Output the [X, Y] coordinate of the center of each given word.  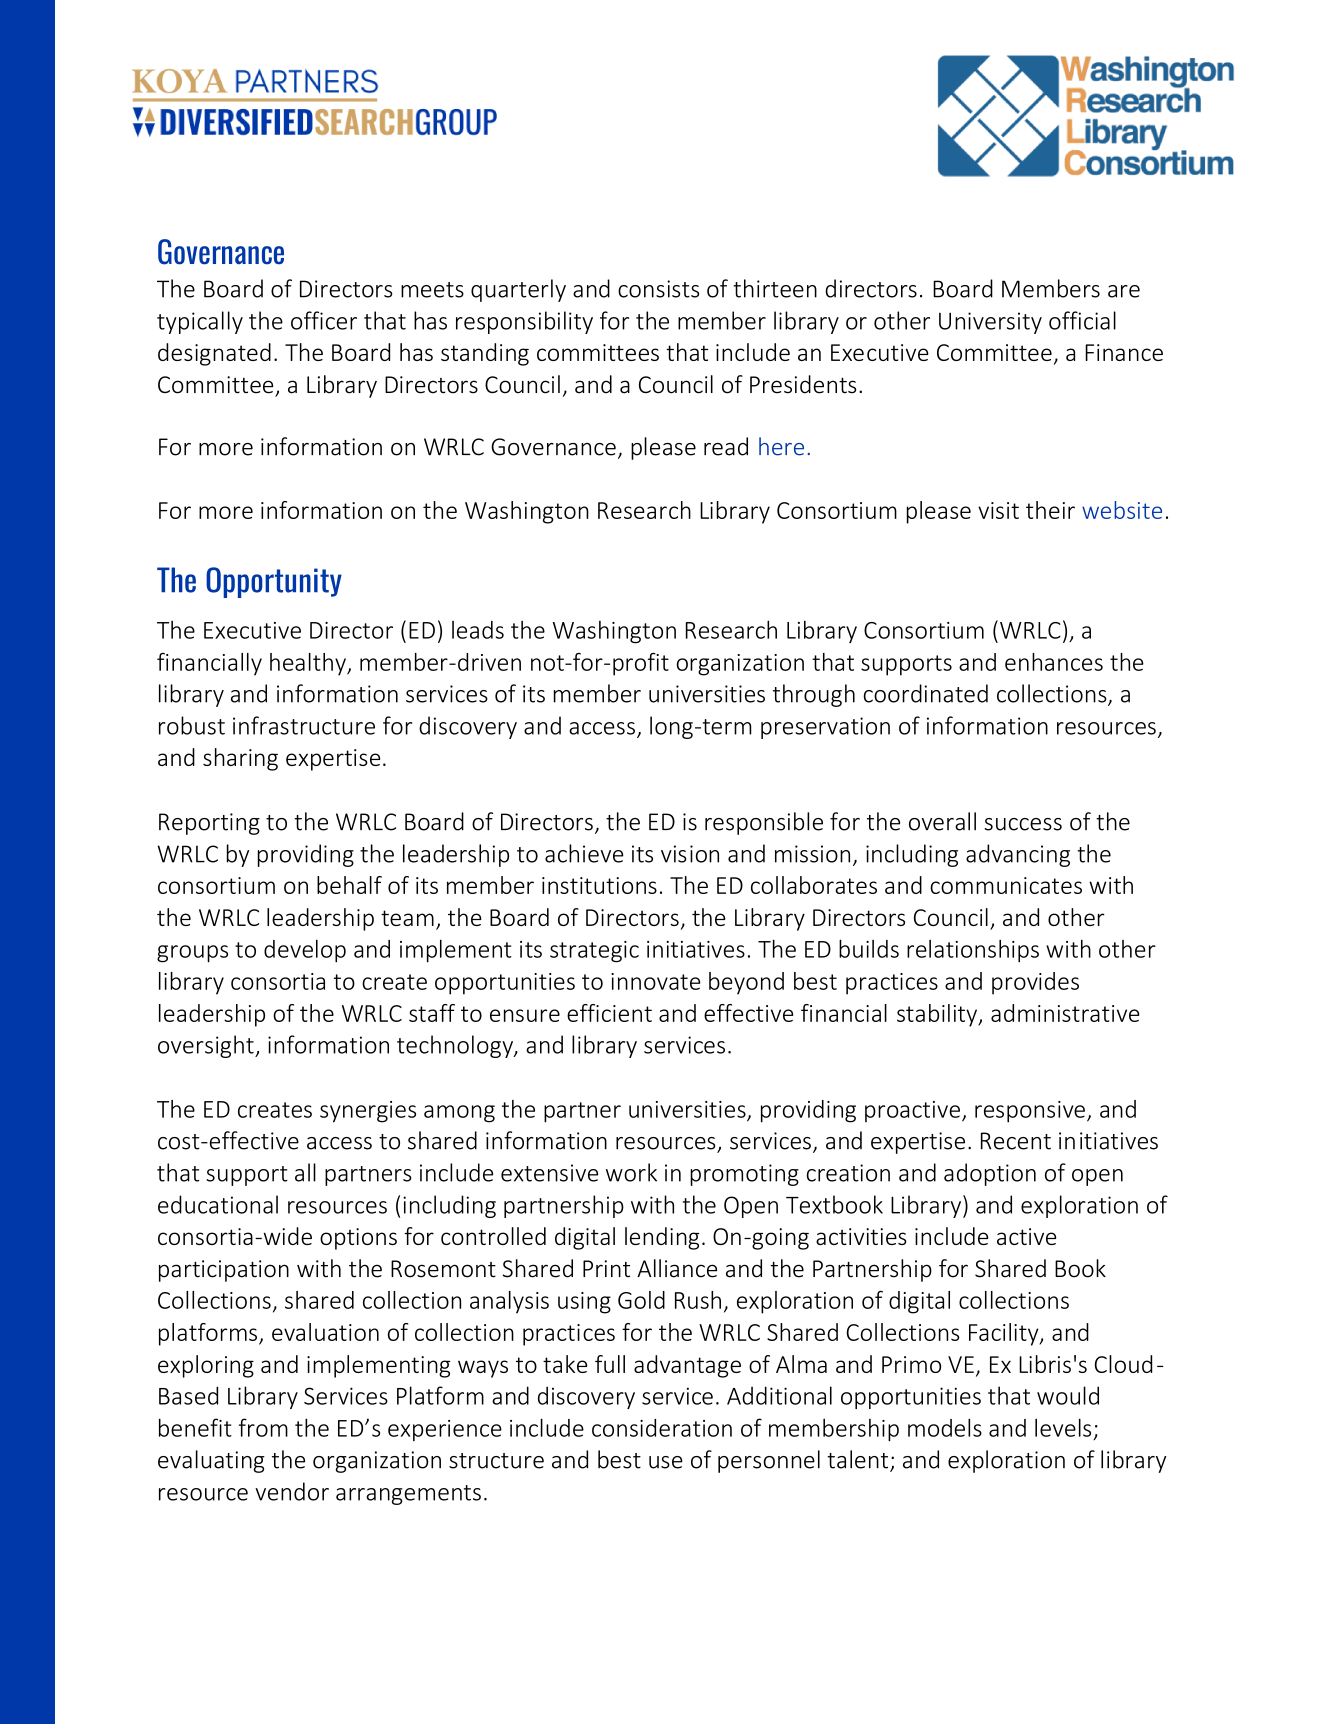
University [990, 323]
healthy [309, 664]
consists [658, 289]
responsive [1030, 1112]
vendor [292, 1491]
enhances [1054, 662]
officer [324, 320]
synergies [368, 1112]
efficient [609, 1013]
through [814, 695]
